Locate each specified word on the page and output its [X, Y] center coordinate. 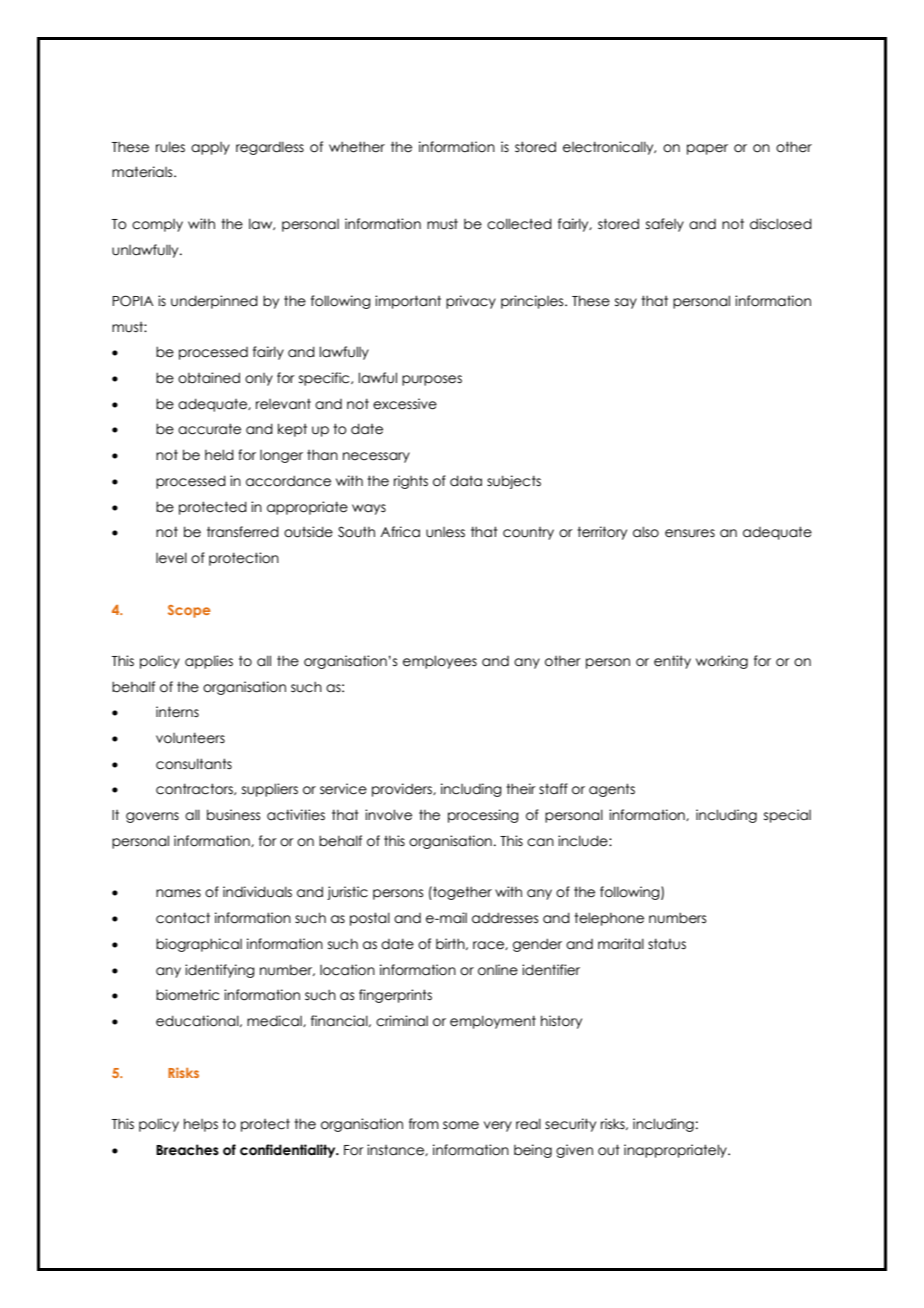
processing [483, 816]
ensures [690, 533]
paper [707, 149]
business [233, 815]
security [570, 1125]
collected [519, 224]
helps [201, 1125]
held [219, 455]
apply [210, 148]
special [787, 816]
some [461, 1125]
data [466, 481]
